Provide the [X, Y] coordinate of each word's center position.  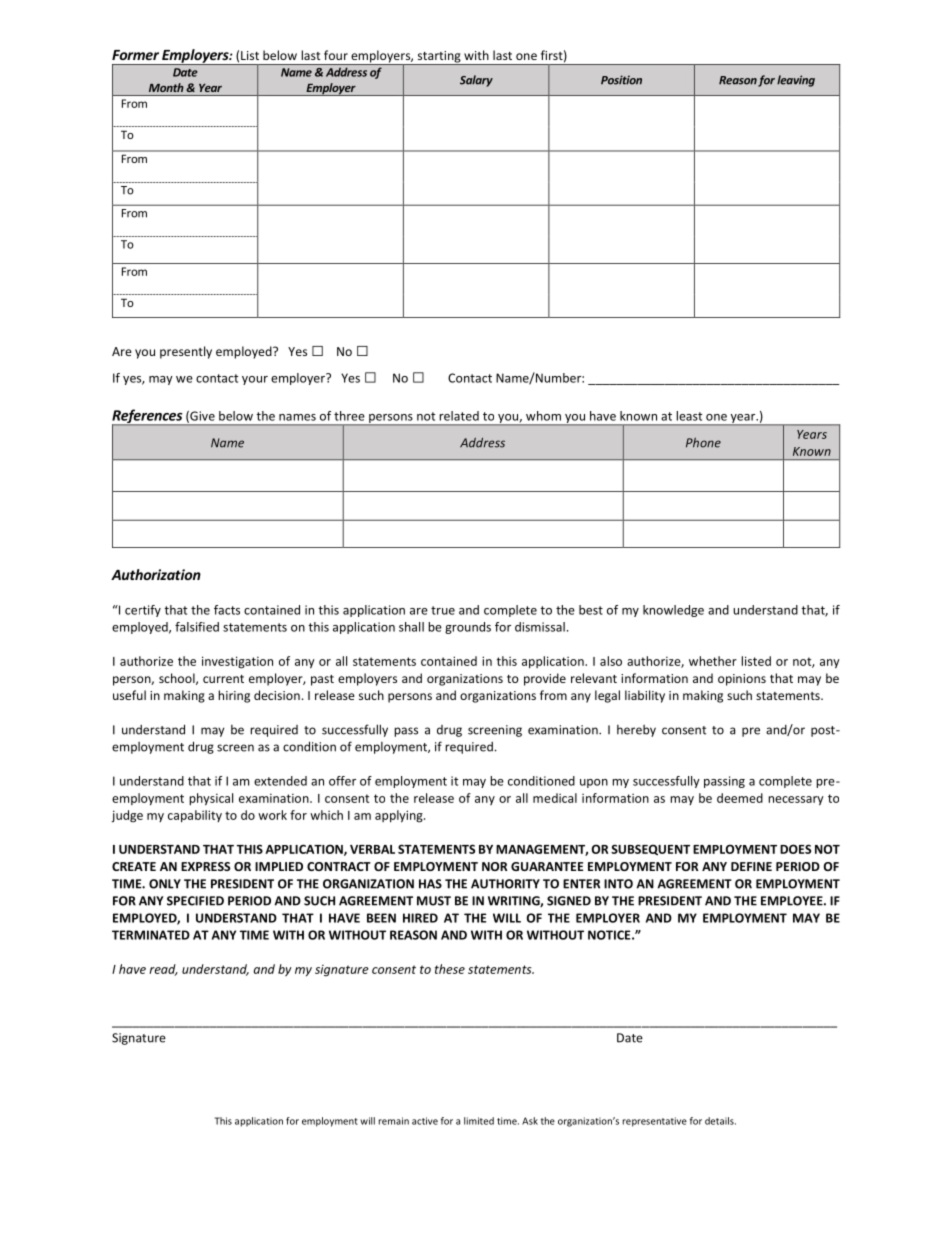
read [163, 970]
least [689, 416]
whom [543, 416]
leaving [796, 81]
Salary [476, 81]
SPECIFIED [195, 901]
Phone [703, 443]
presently [186, 352]
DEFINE [751, 866]
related [459, 416]
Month [166, 87]
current [223, 679]
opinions [742, 680]
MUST [434, 901]
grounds [468, 628]
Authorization [156, 574]
